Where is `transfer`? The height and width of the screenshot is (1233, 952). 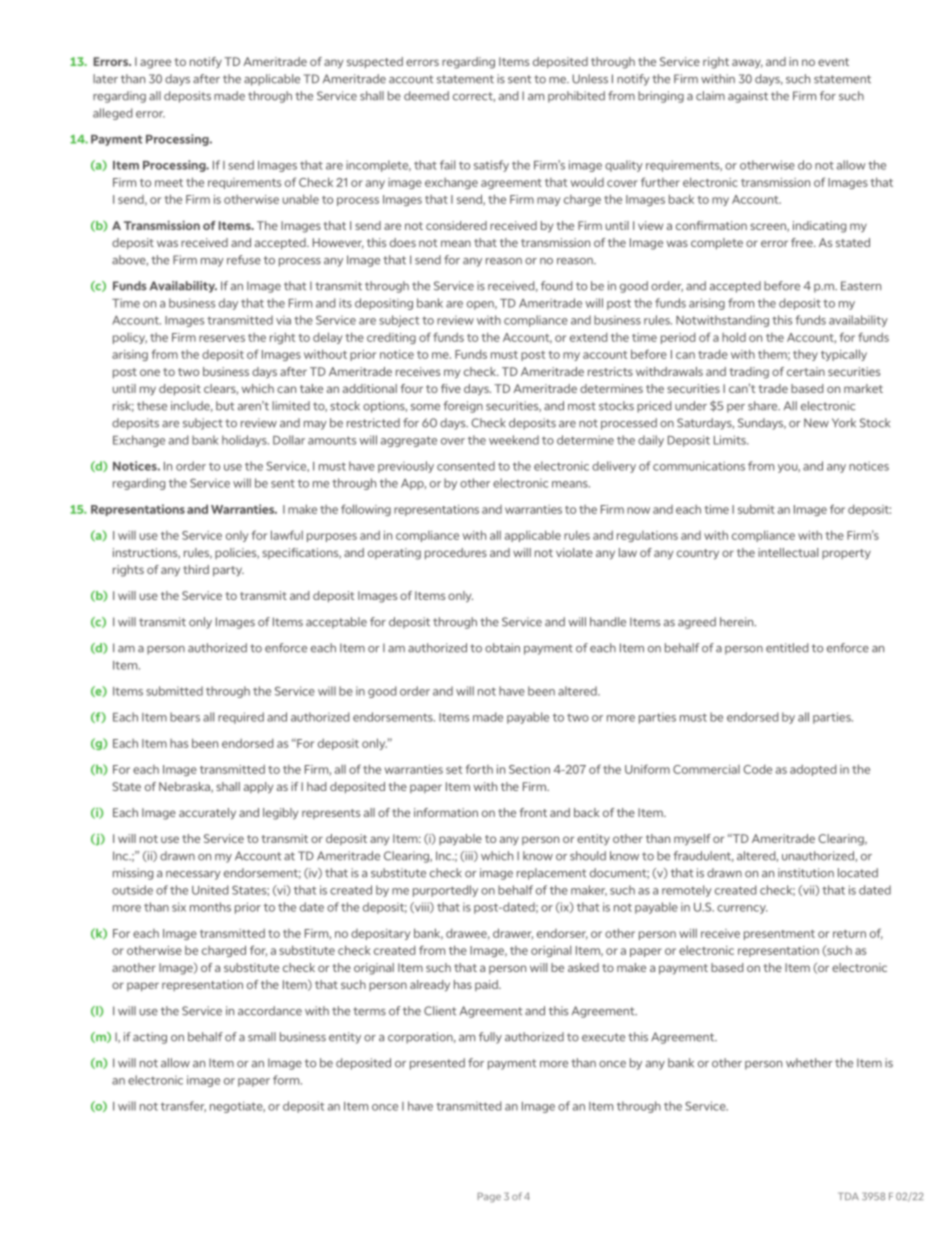
transfer is located at coordinates (183, 1106).
